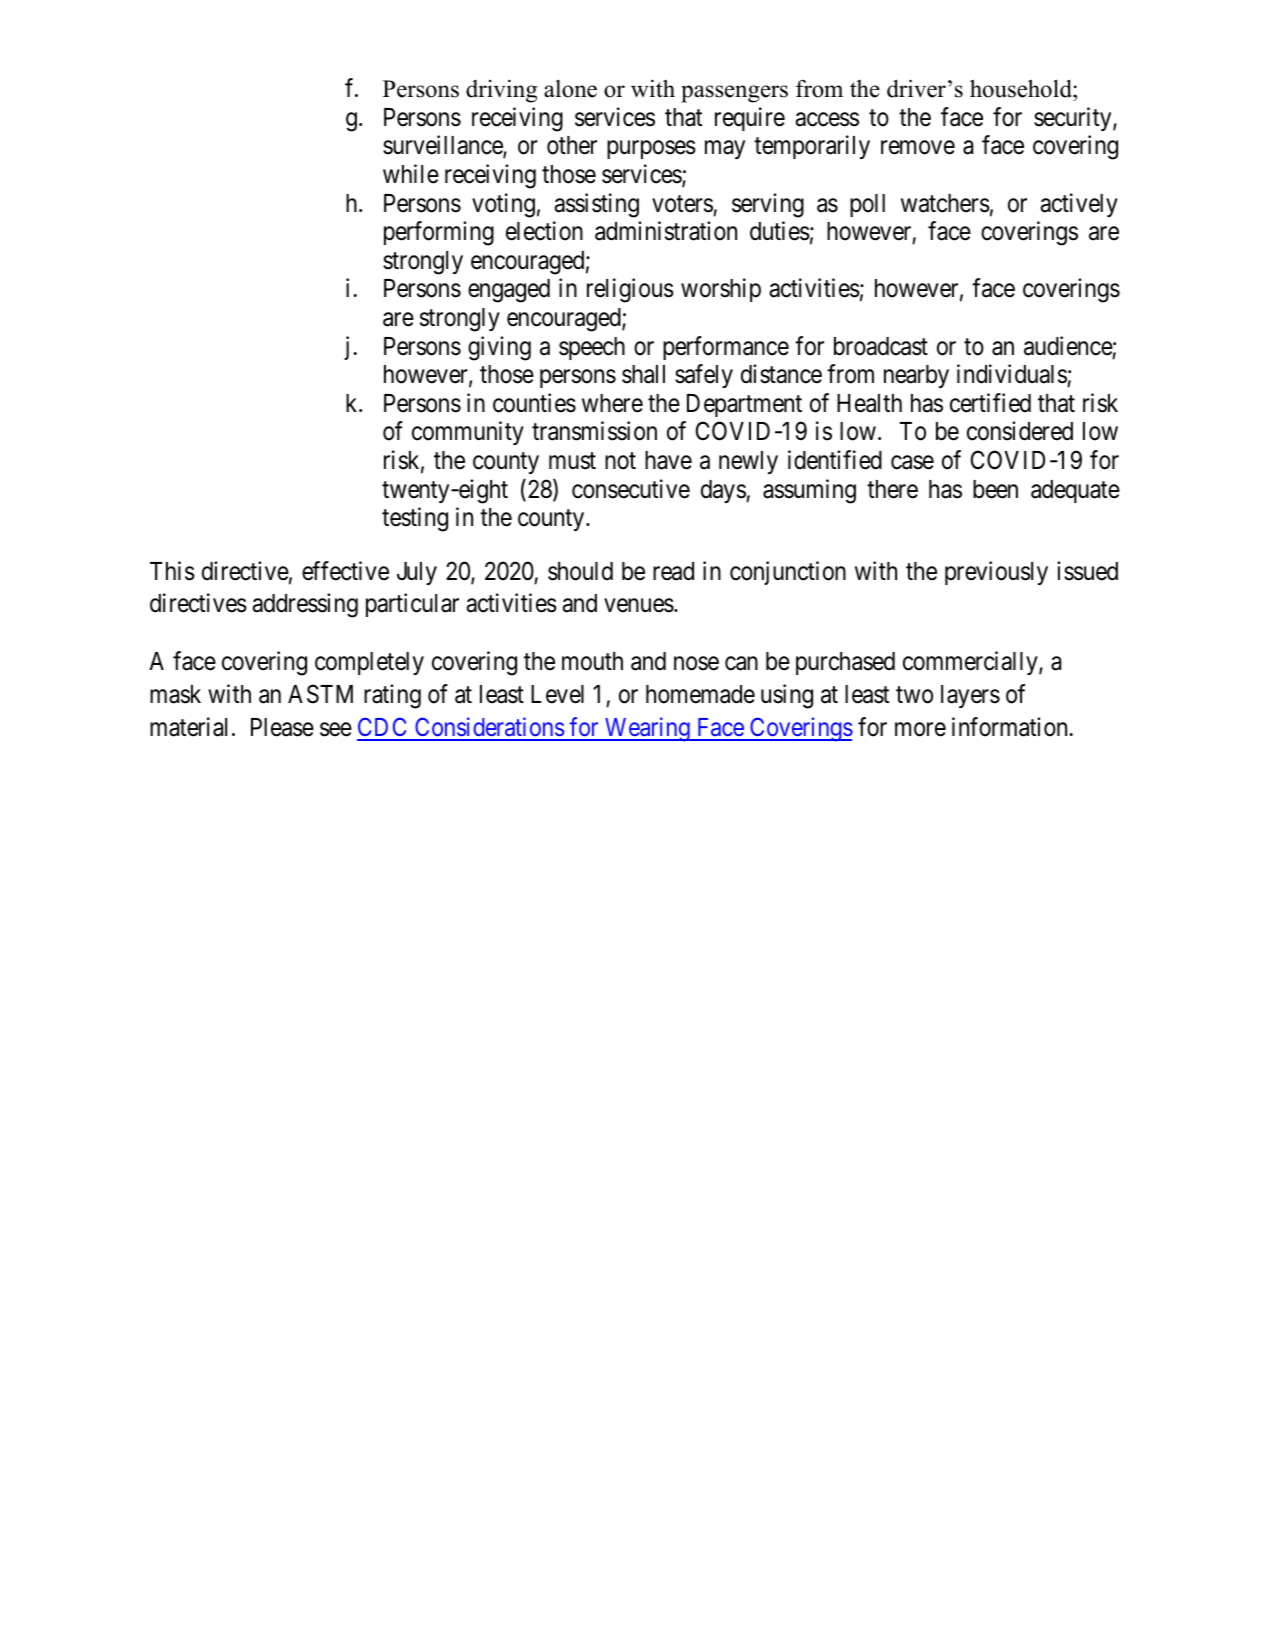 Image resolution: width=1268 pixels, height=1641 pixels. Describe the element at coordinates (970, 696) in the page. I see `layers` at that location.
